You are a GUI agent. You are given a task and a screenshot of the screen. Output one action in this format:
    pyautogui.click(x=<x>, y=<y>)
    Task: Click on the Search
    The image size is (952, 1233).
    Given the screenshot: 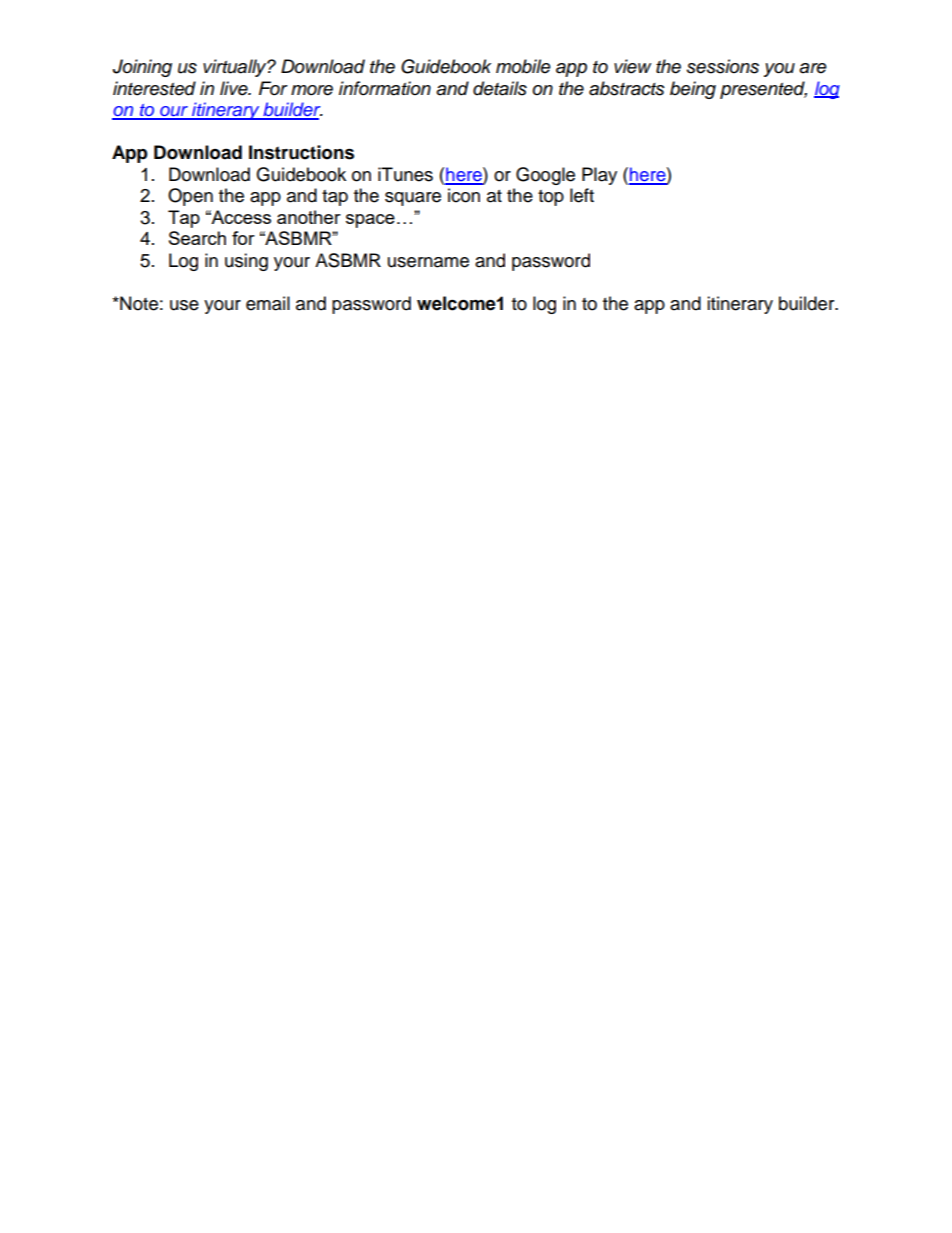 What is the action you would take?
    pyautogui.click(x=197, y=238)
